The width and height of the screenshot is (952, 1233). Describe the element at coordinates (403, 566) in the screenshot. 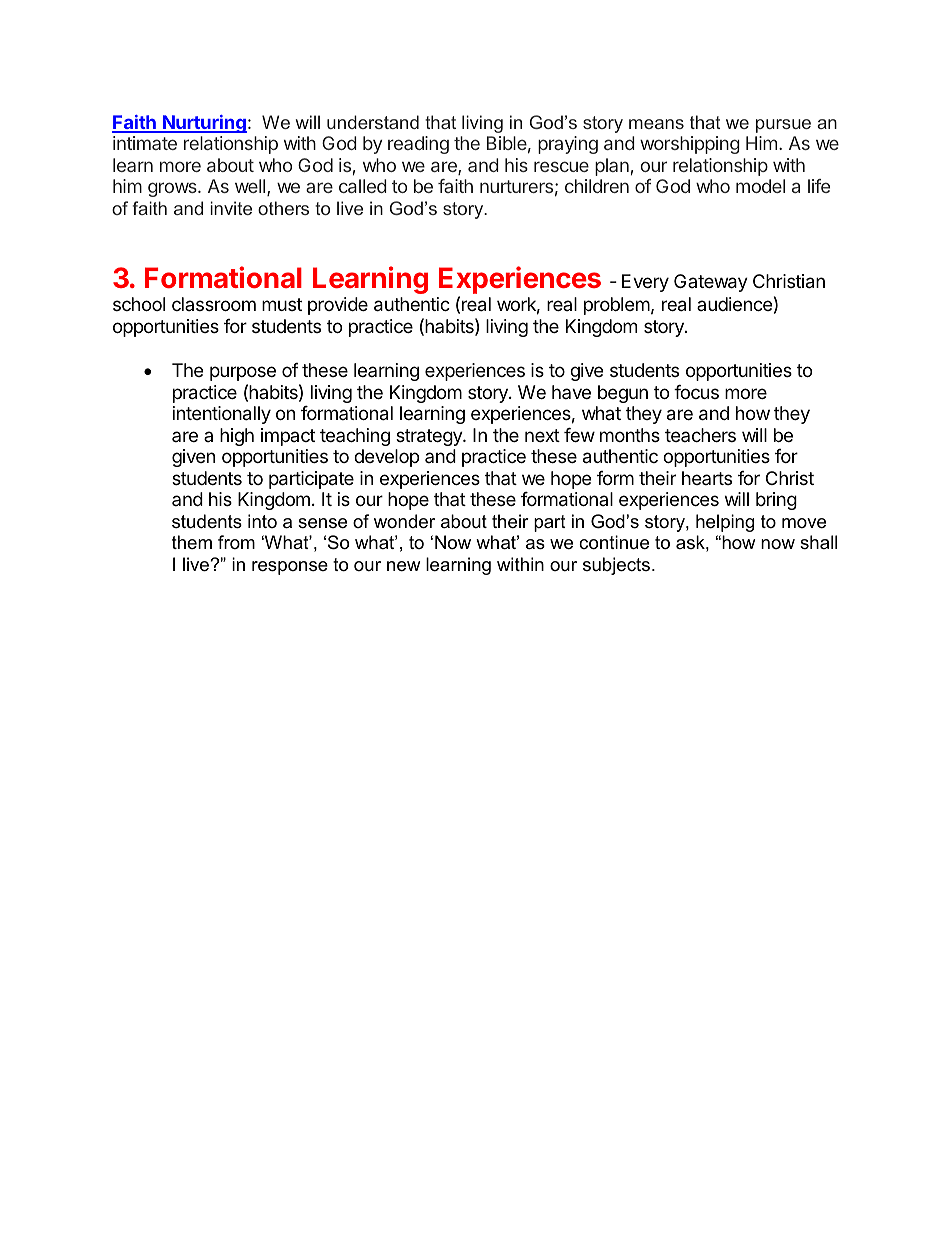

I see `new` at that location.
